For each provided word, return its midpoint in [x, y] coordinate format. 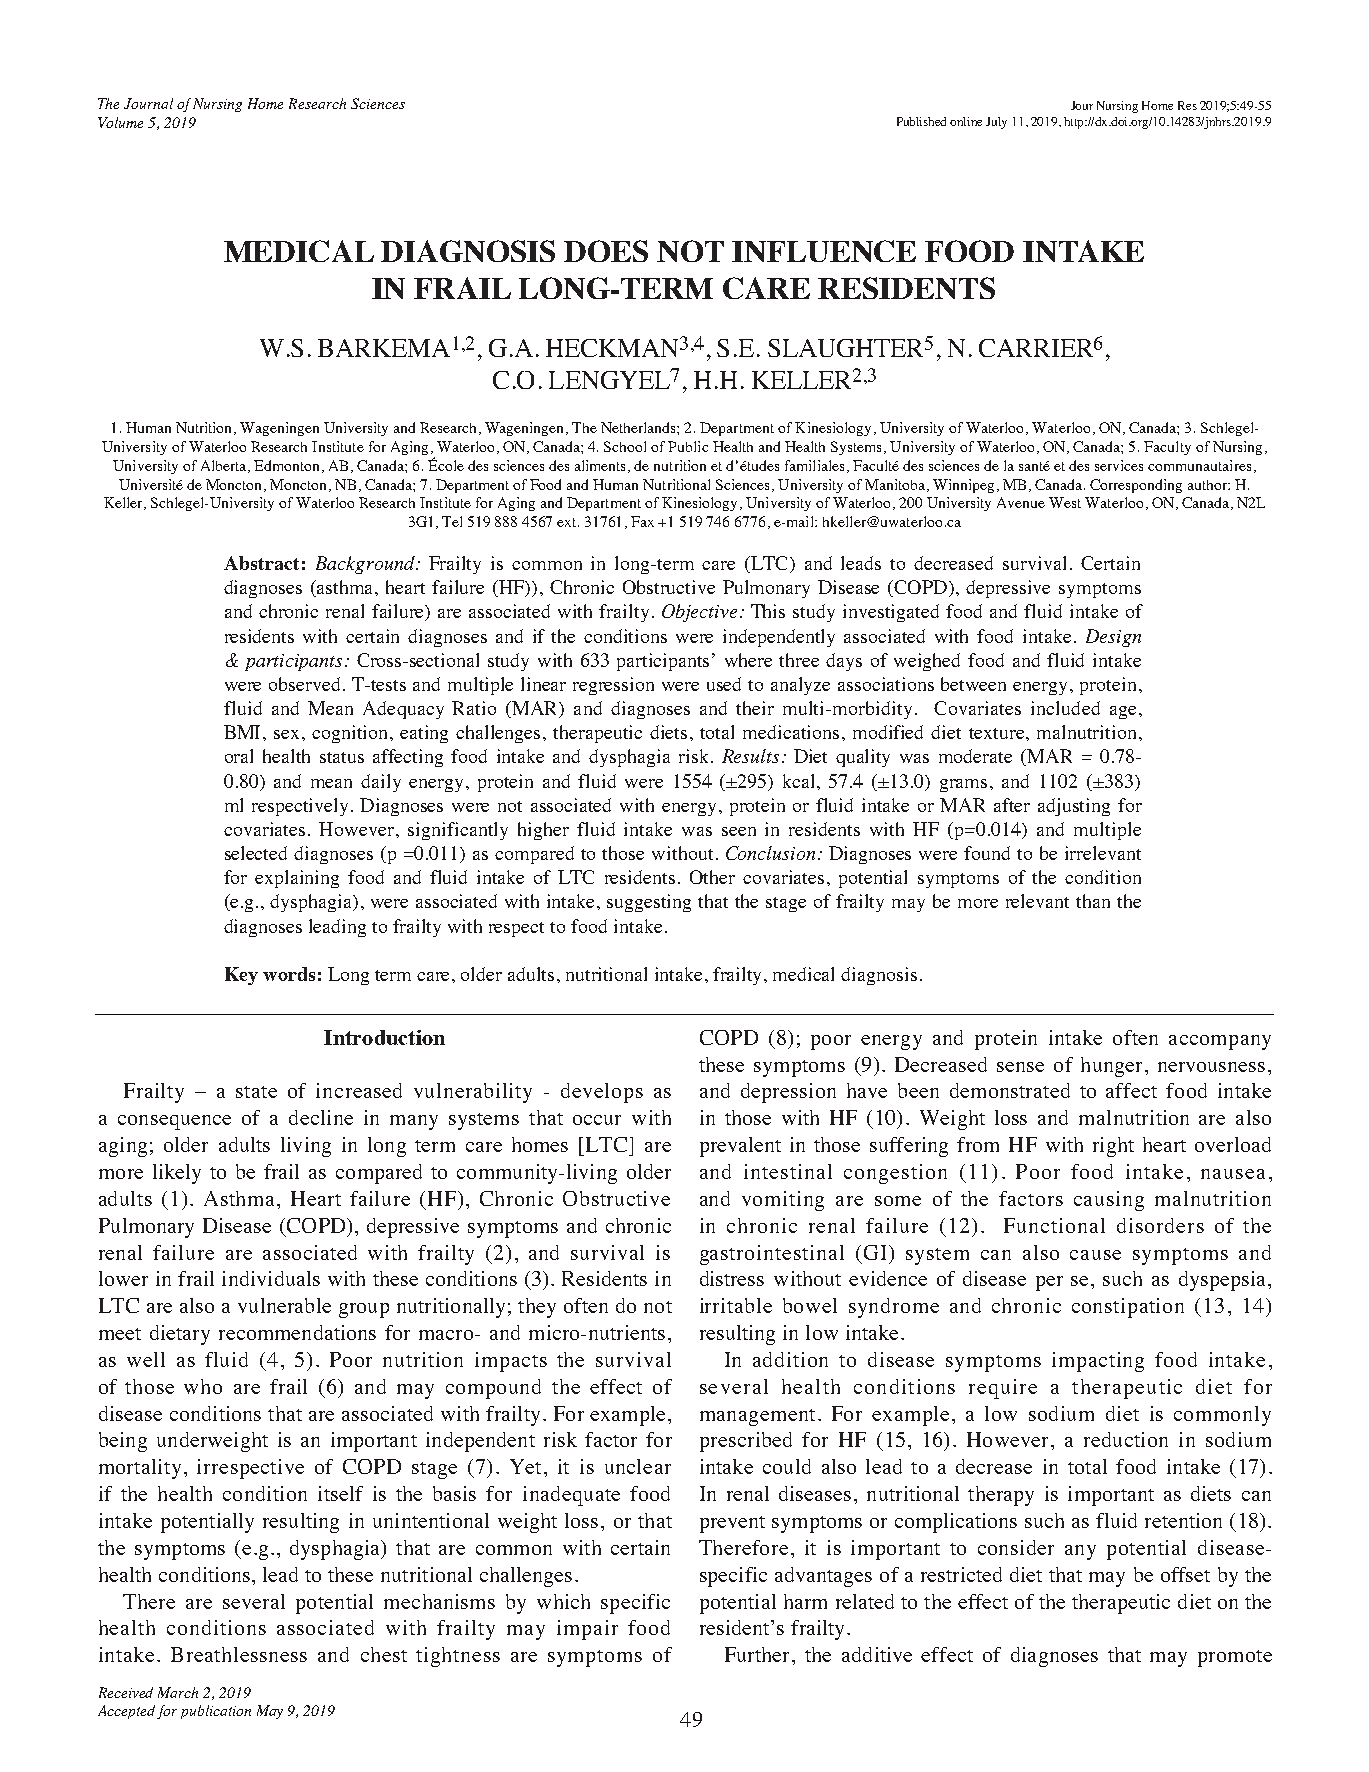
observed [306, 684]
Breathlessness [239, 1654]
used [724, 684]
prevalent [740, 1147]
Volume [120, 122]
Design [1113, 638]
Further [759, 1654]
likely [177, 1174]
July [996, 123]
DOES [606, 251]
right [1113, 1147]
